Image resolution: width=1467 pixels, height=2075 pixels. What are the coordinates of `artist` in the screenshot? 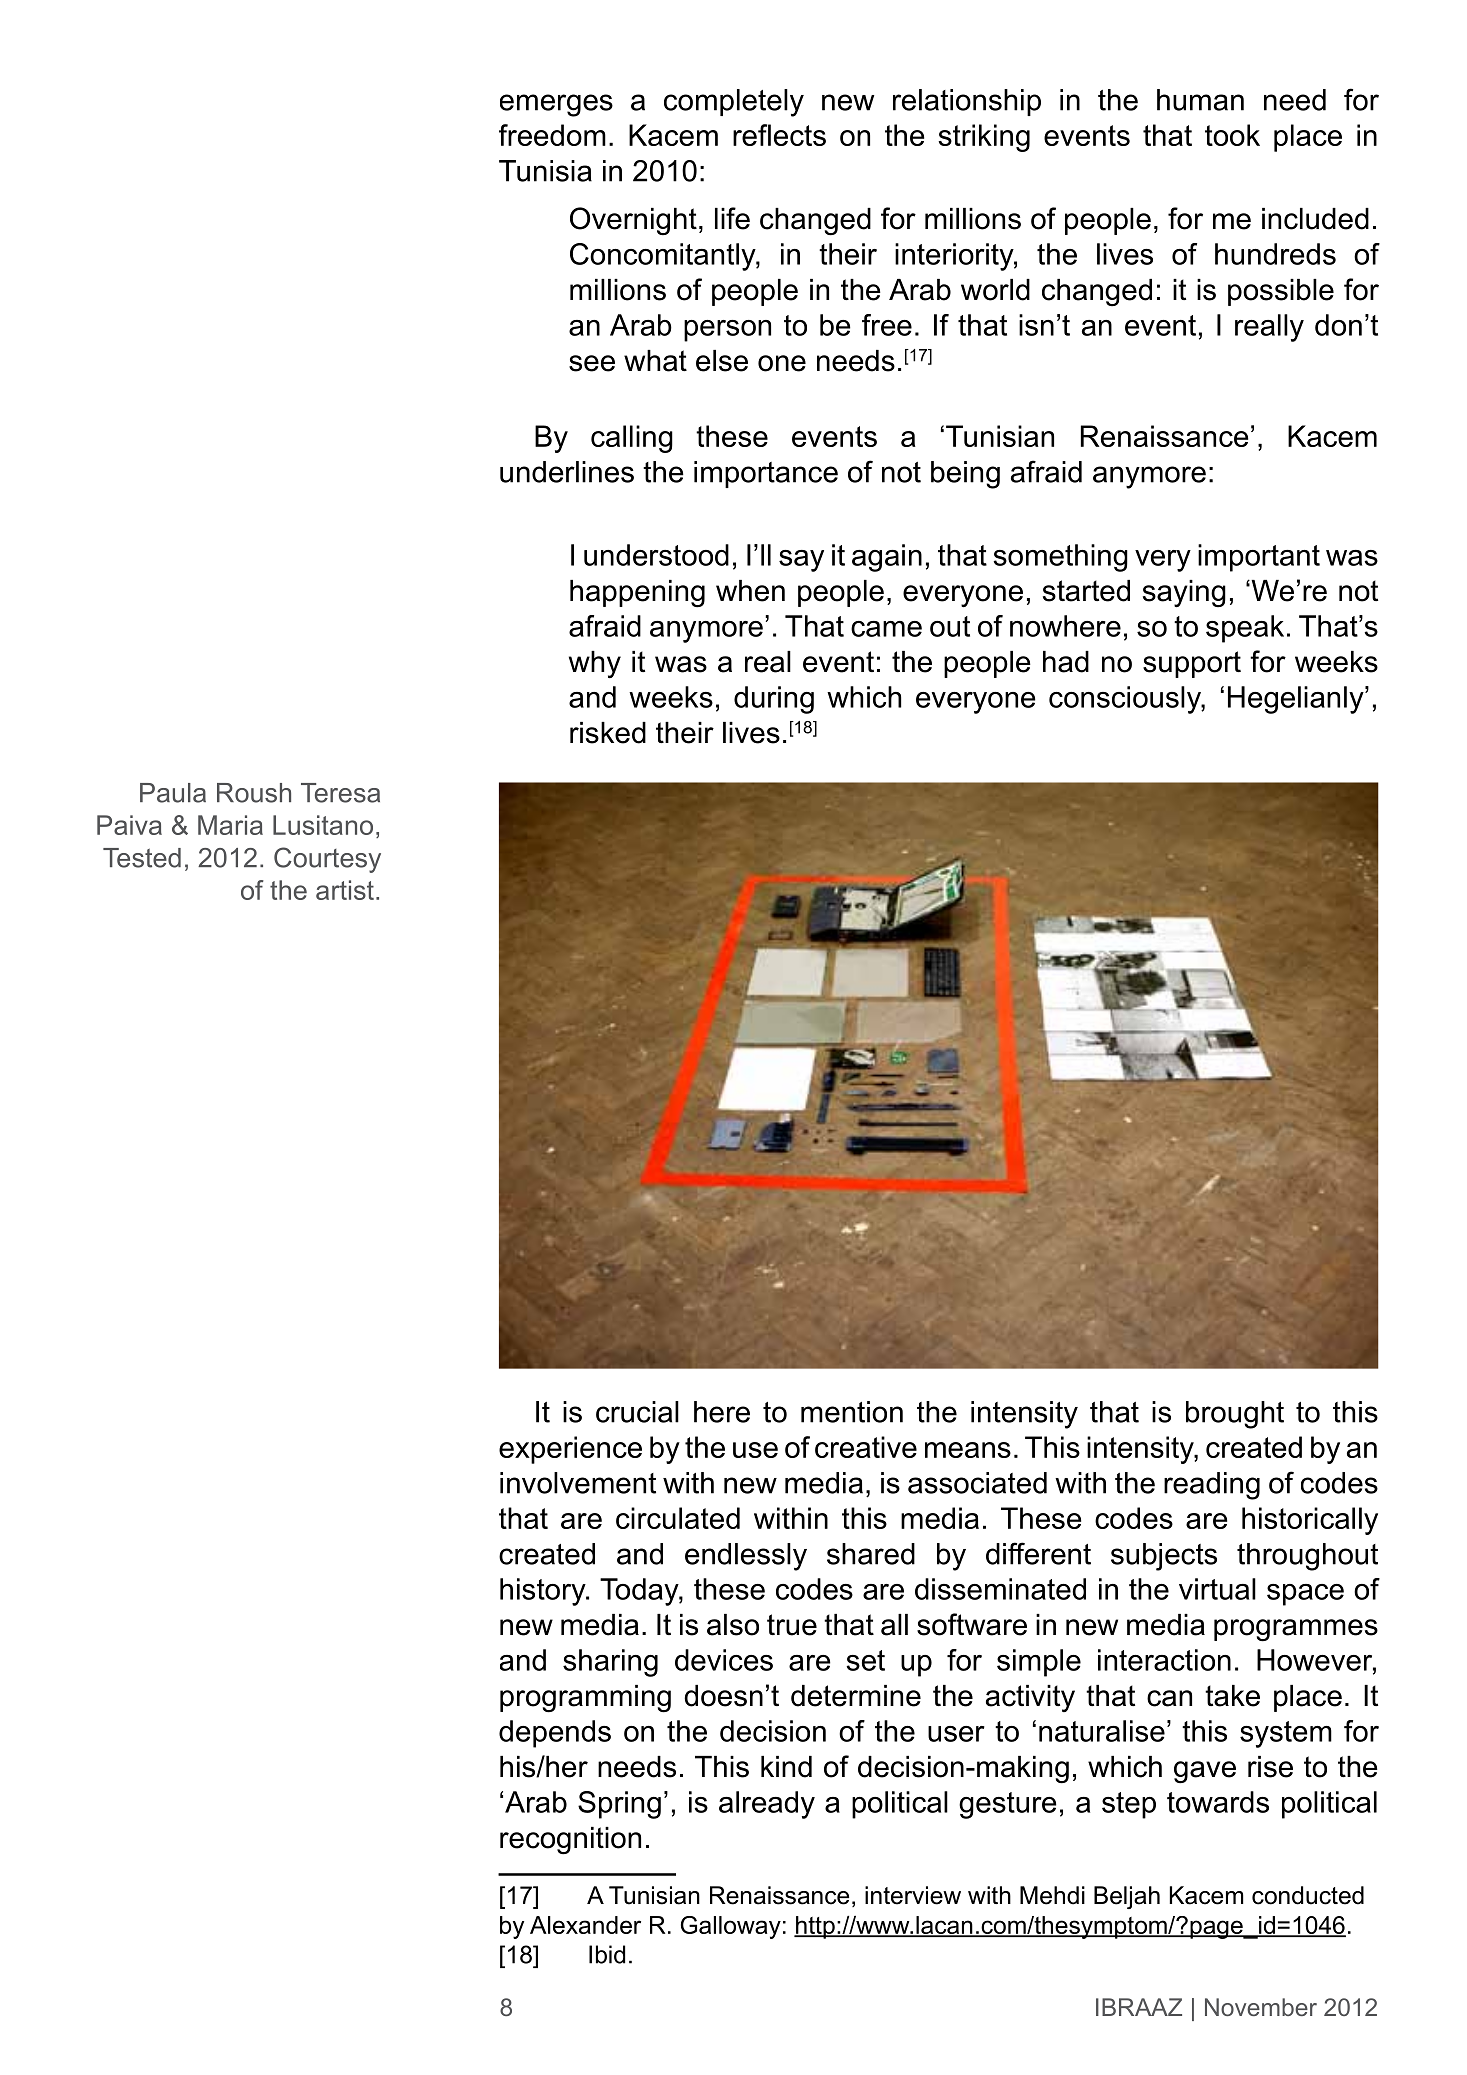 It's located at (345, 890).
